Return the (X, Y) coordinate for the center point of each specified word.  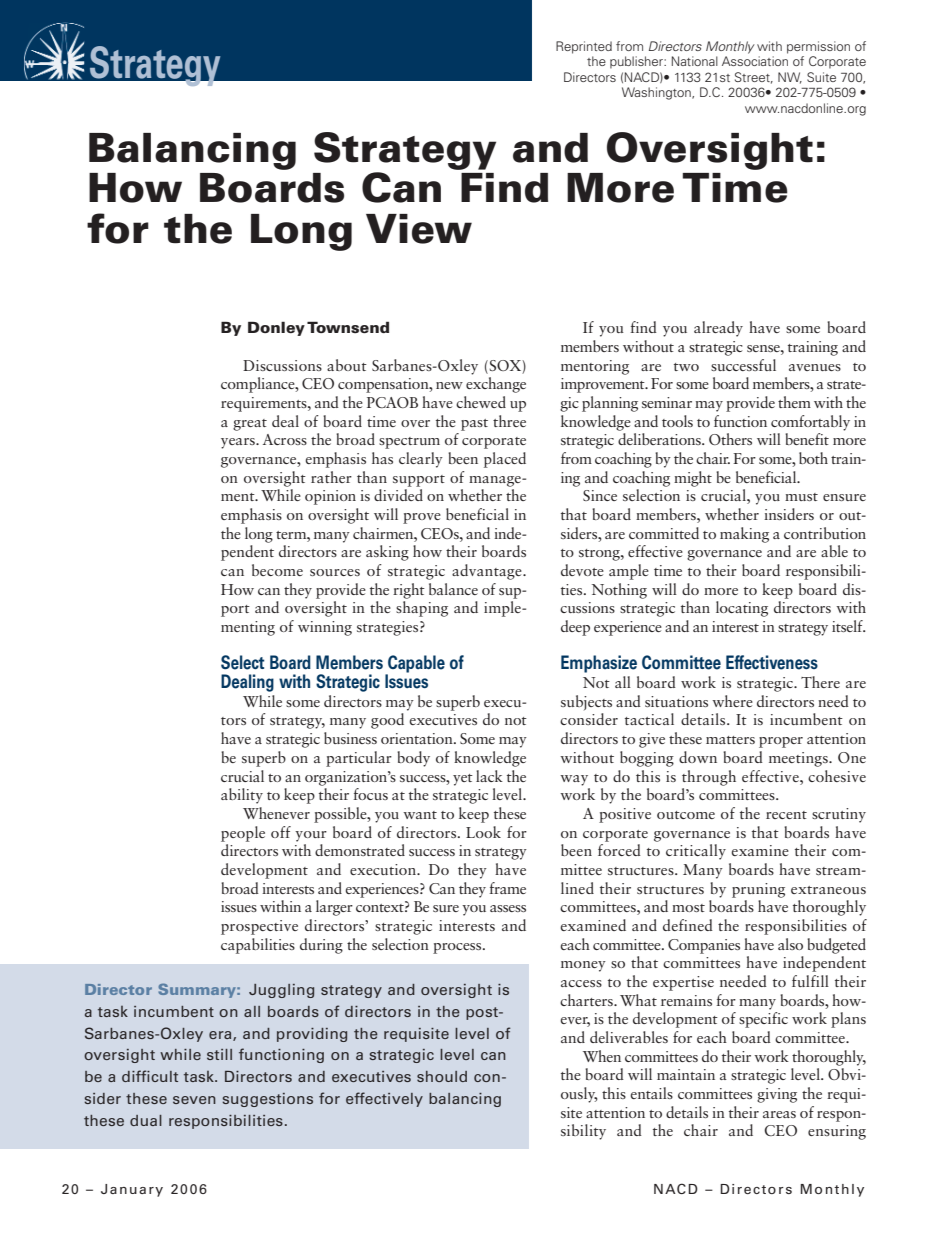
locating (742, 609)
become (277, 570)
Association (755, 61)
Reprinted (584, 47)
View (419, 229)
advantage (488, 572)
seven (194, 1100)
